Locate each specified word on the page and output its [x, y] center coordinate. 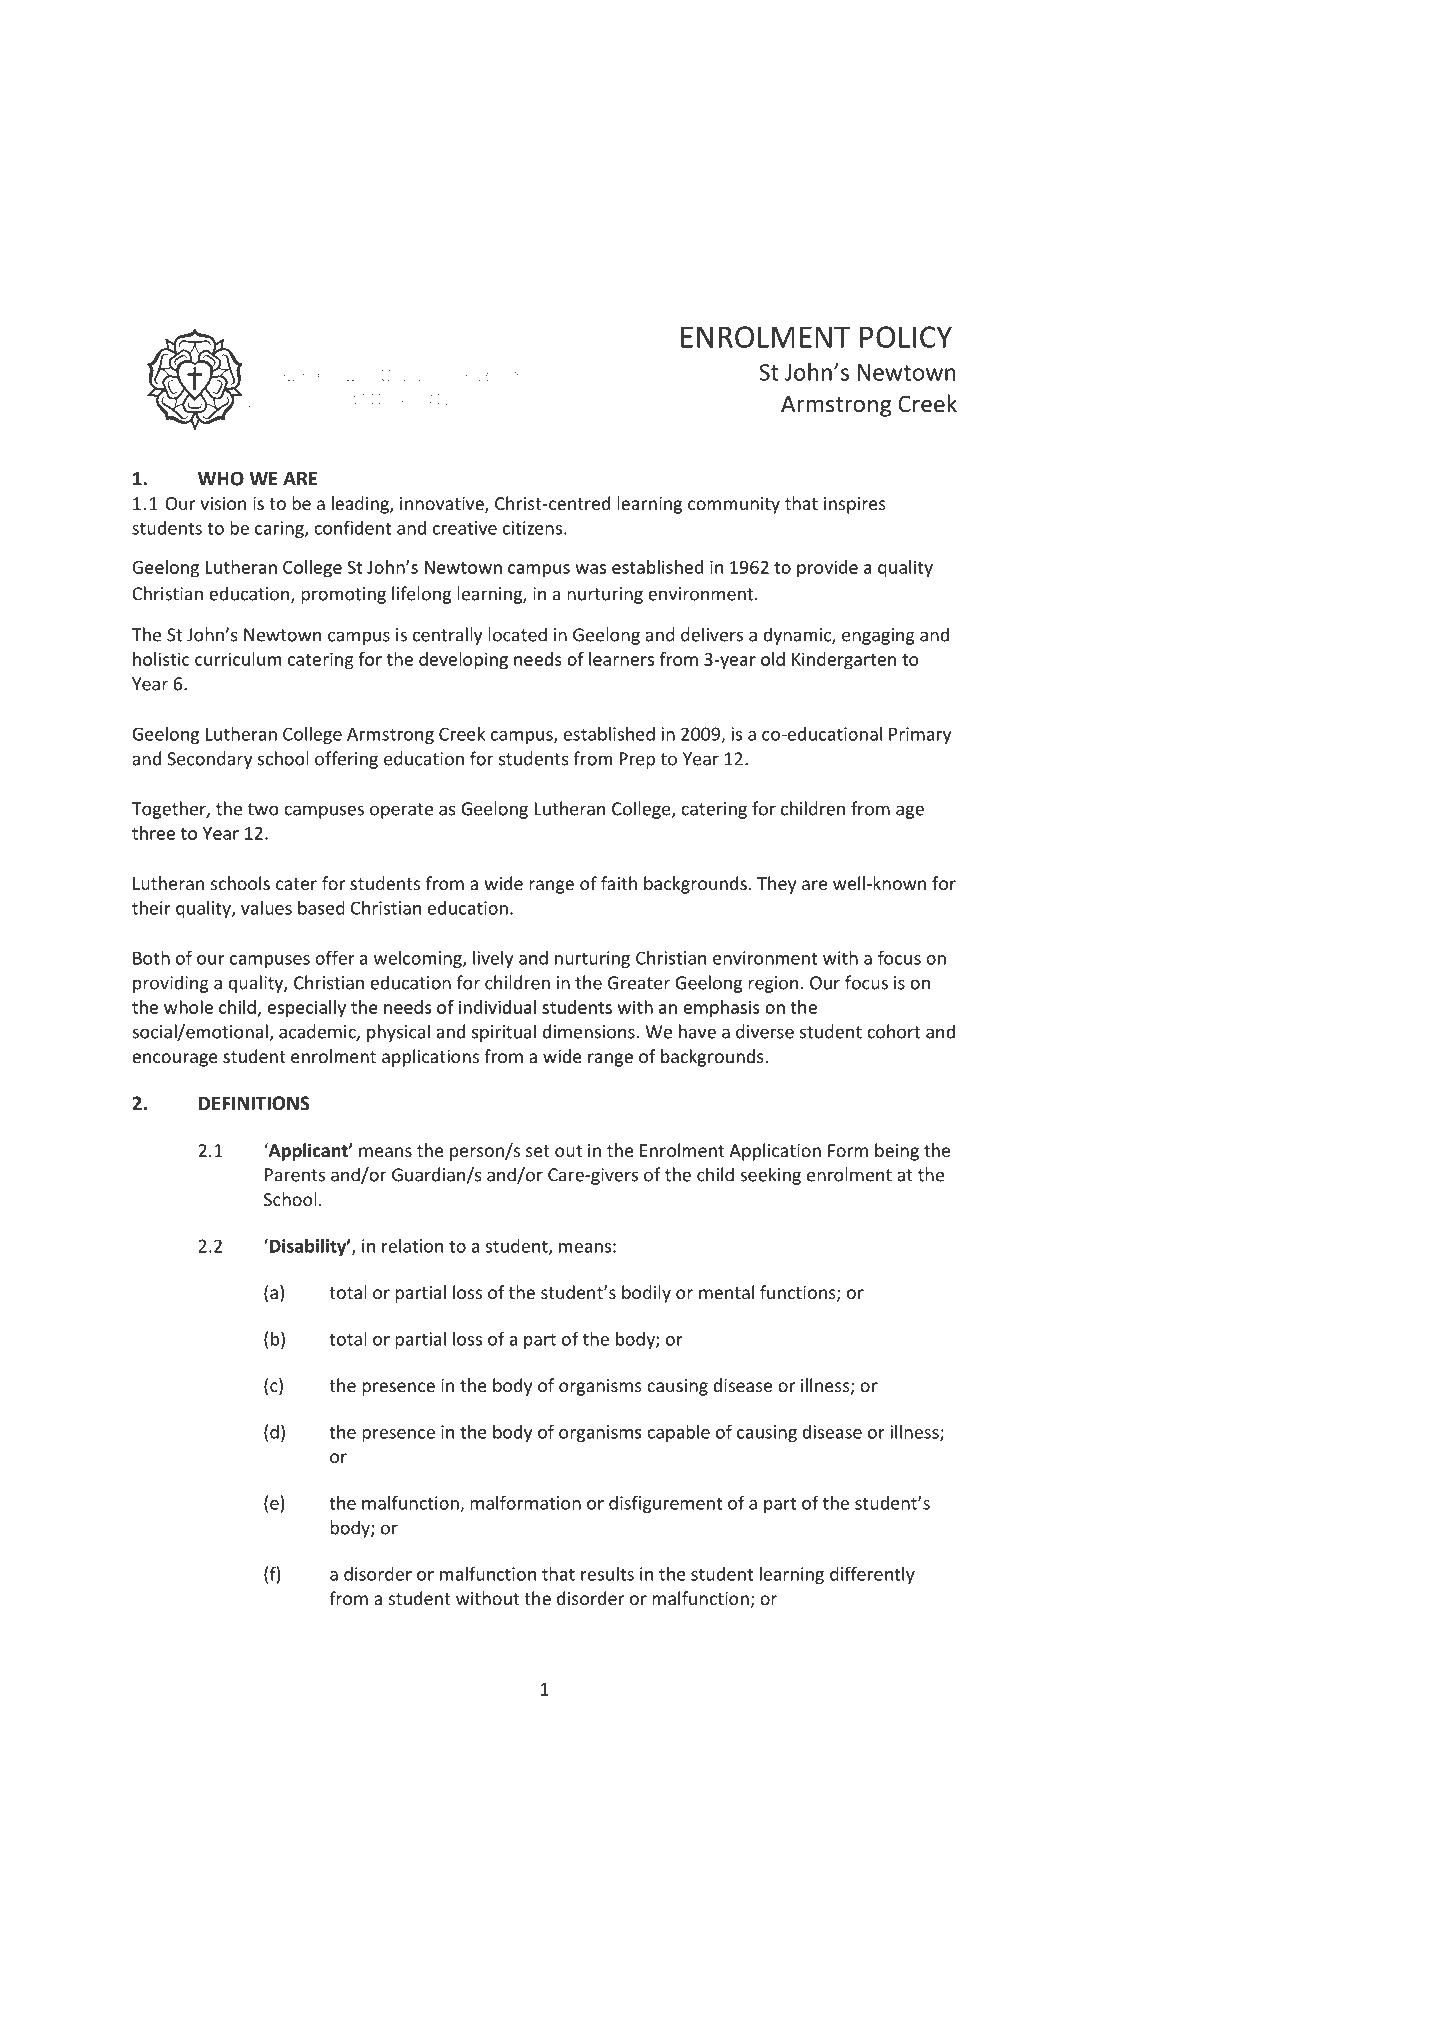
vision [223, 503]
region [773, 984]
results [607, 1574]
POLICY [906, 337]
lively [493, 959]
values [266, 908]
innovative [443, 505]
